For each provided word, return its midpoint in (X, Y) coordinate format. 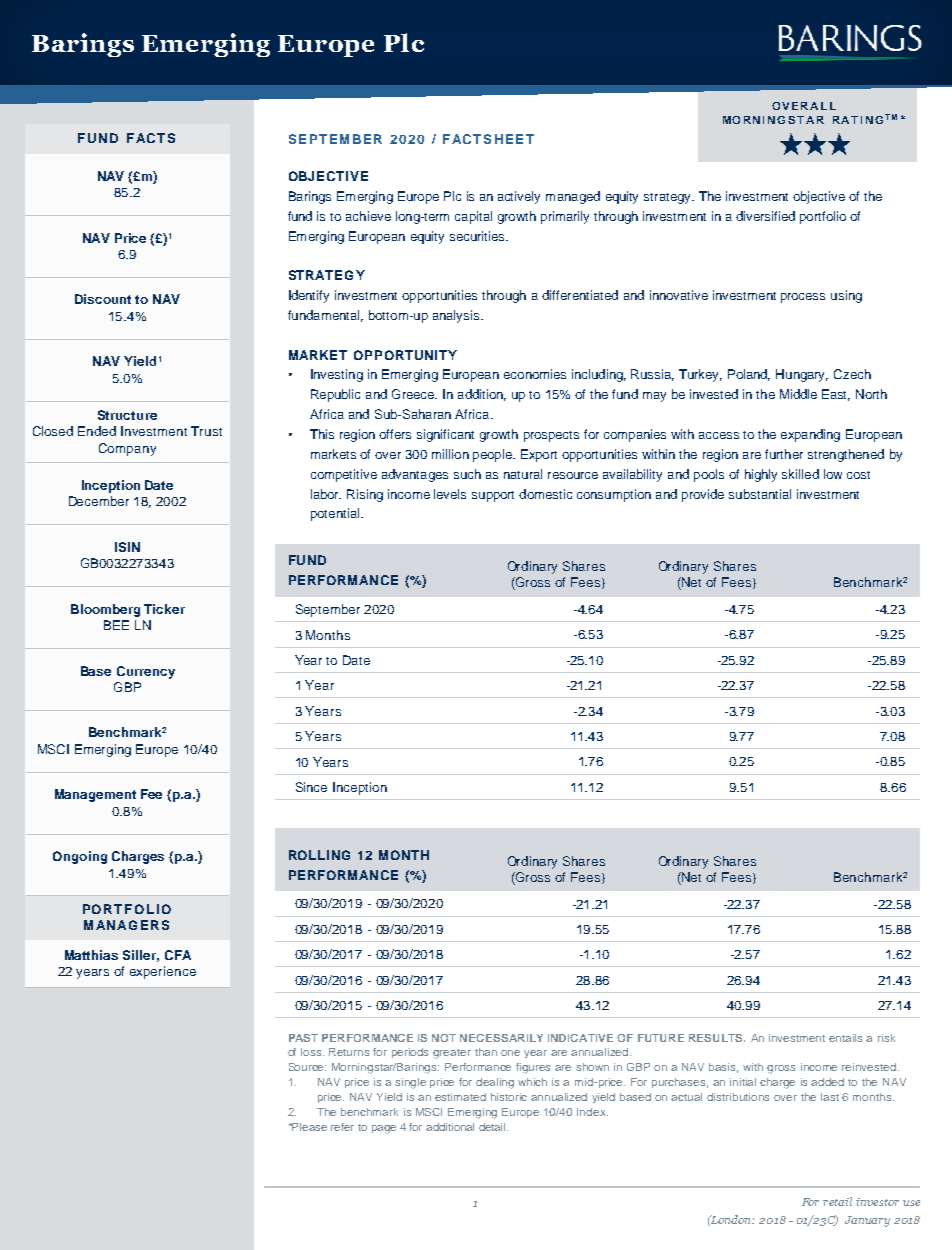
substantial (760, 494)
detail (493, 1127)
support (493, 496)
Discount (103, 299)
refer (342, 1127)
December (99, 501)
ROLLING (319, 855)
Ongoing (80, 857)
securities (478, 236)
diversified (765, 216)
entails (845, 1038)
